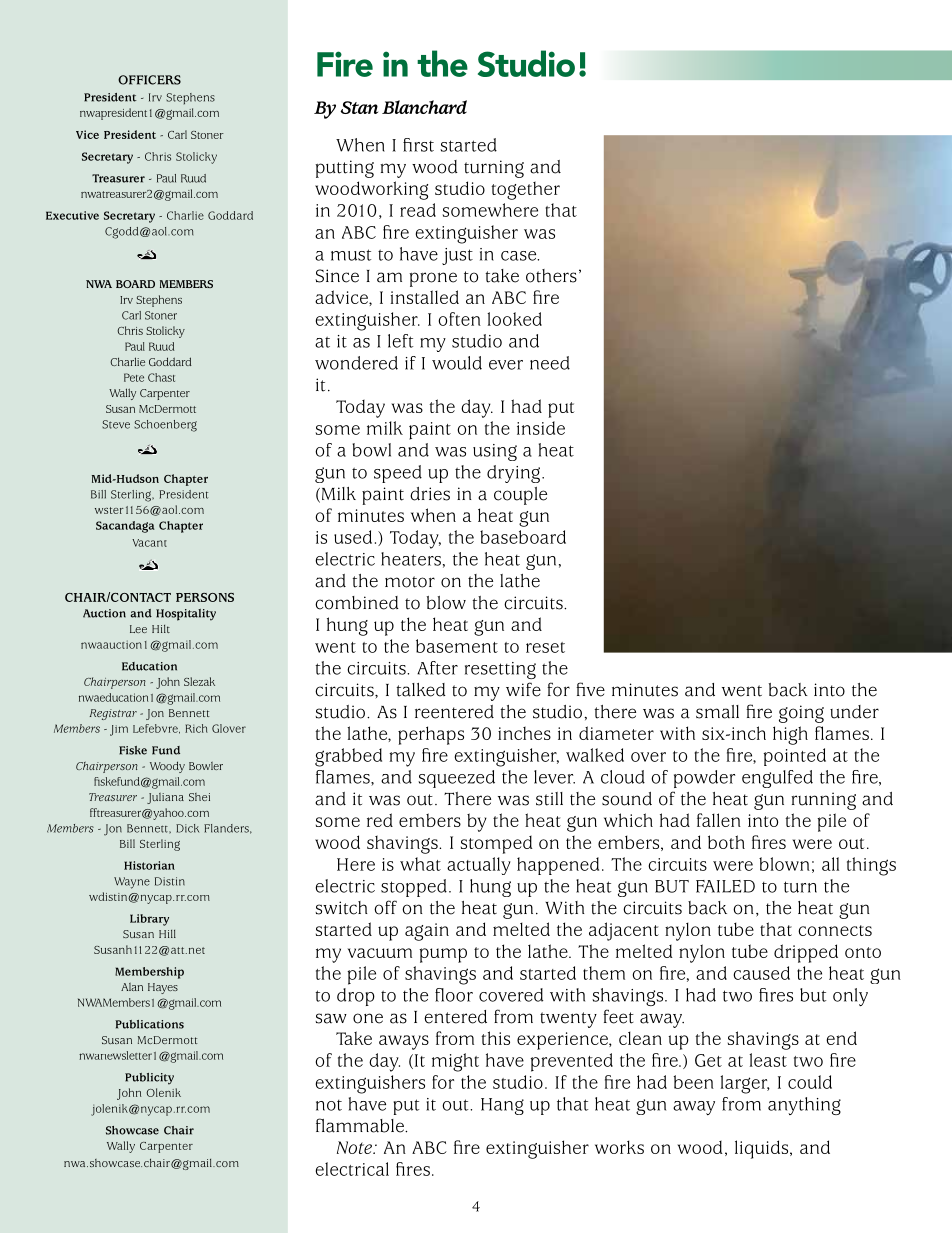 Image resolution: width=952 pixels, height=1233 pixels. Describe the element at coordinates (502, 1106) in the image. I see `Hang` at that location.
